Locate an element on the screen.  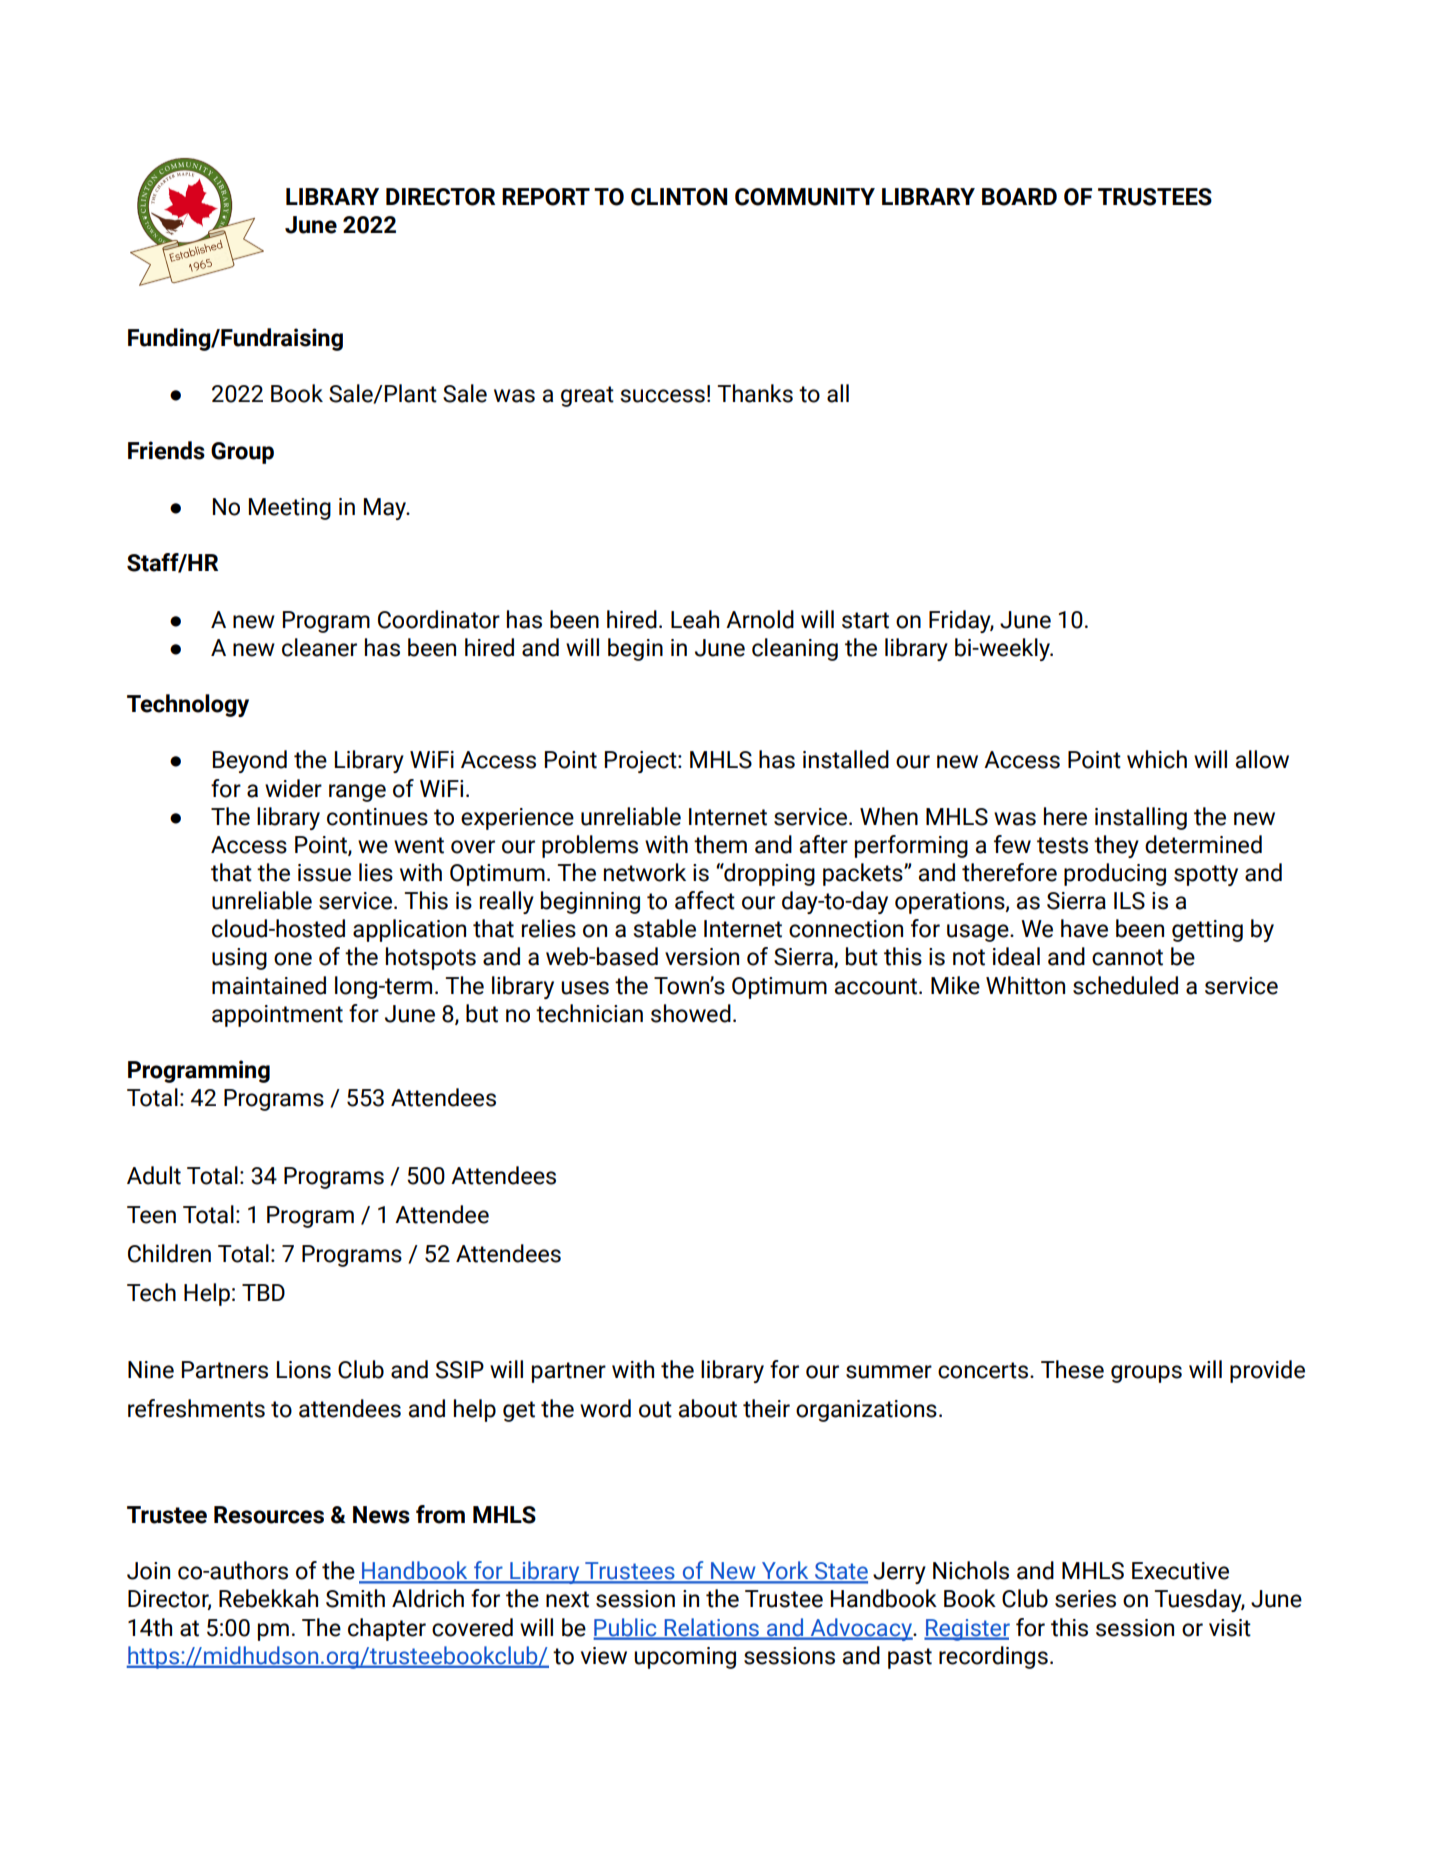
BOARD is located at coordinates (1019, 197).
